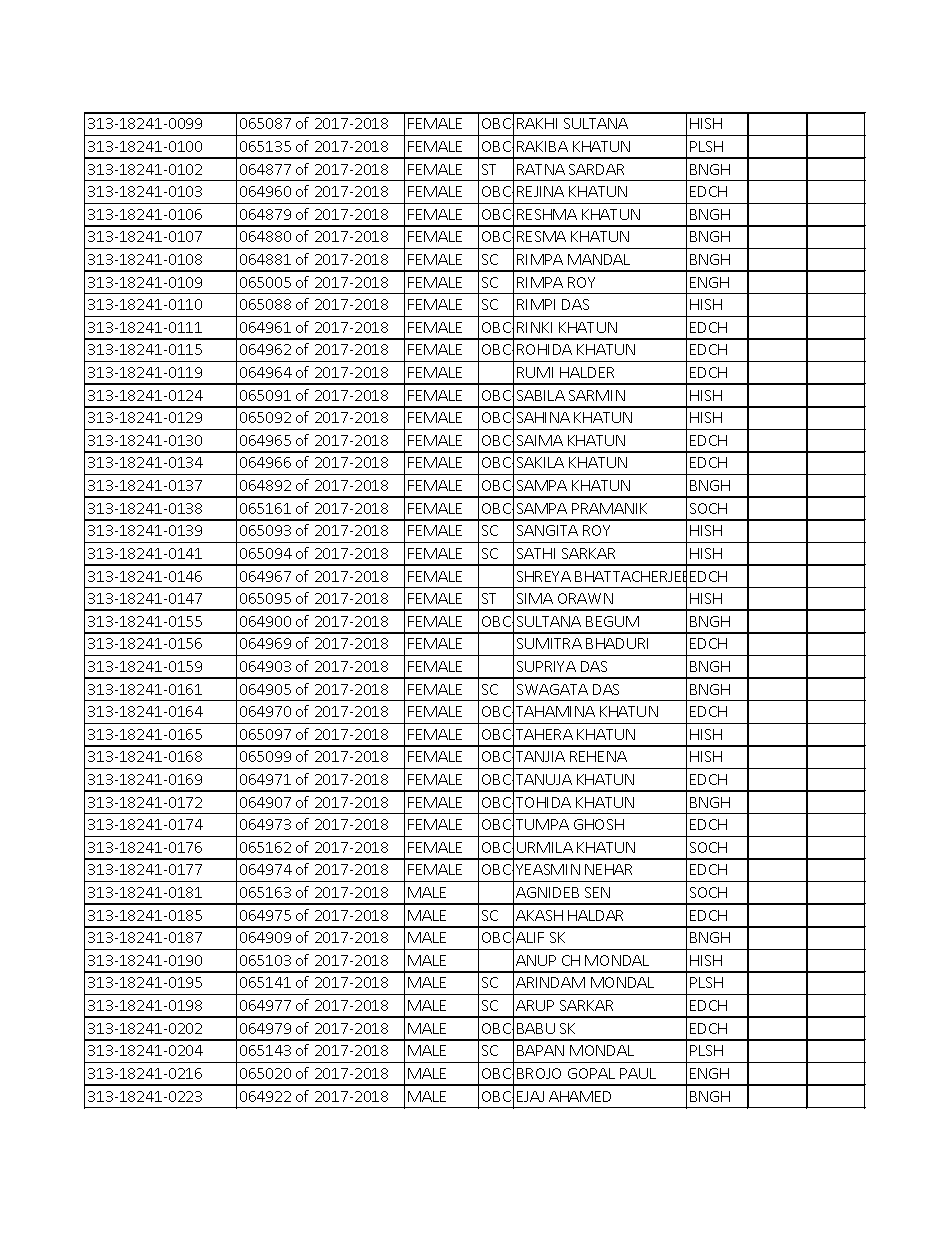 This document has width=952, height=1233. Describe the element at coordinates (638, 1073) in the document. I see `PAUL` at that location.
